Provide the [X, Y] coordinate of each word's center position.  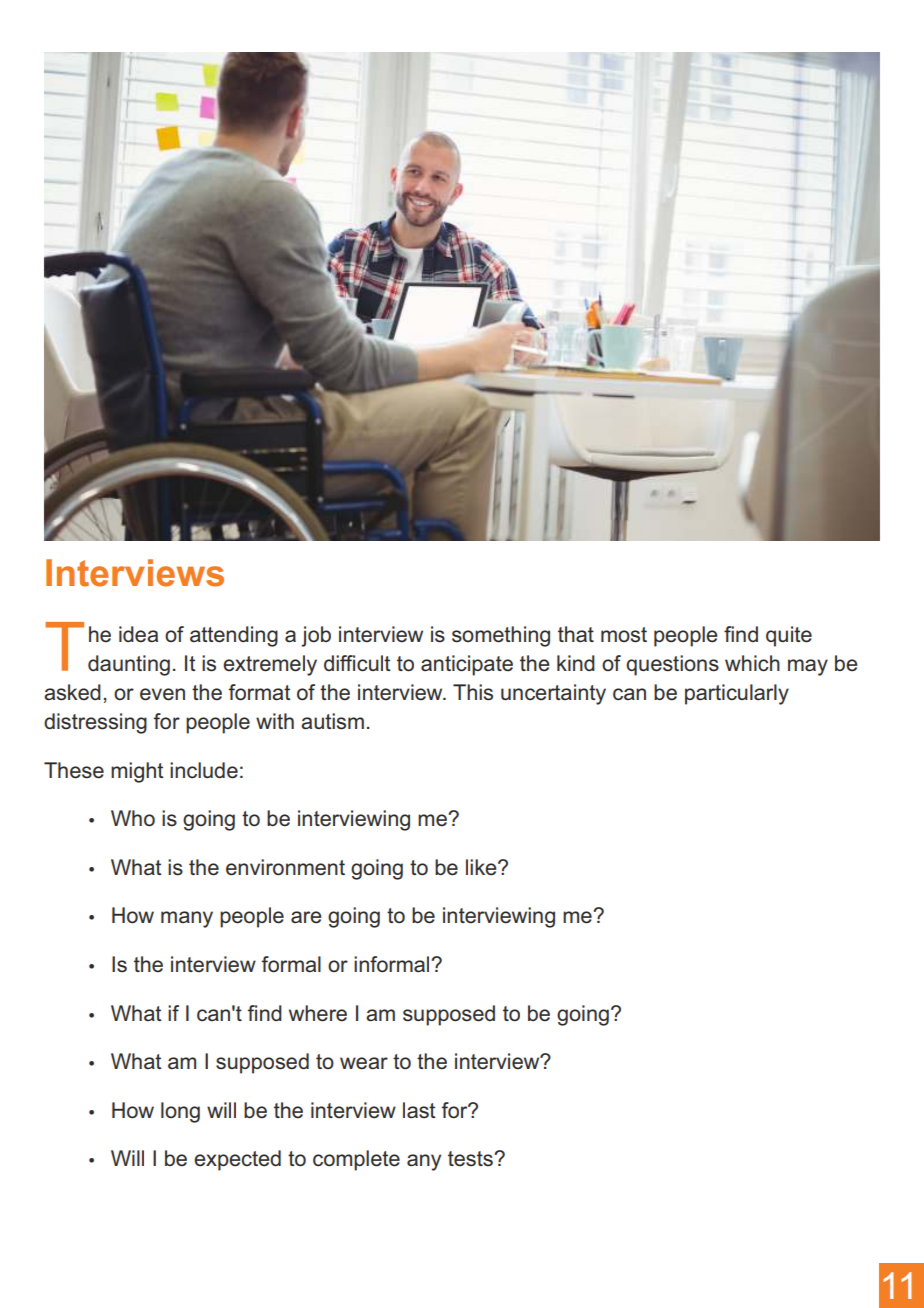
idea [138, 634]
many [187, 919]
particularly [737, 694]
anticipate [467, 665]
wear [364, 1063]
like [482, 867]
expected [237, 1160]
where [318, 1013]
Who [133, 818]
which [752, 663]
